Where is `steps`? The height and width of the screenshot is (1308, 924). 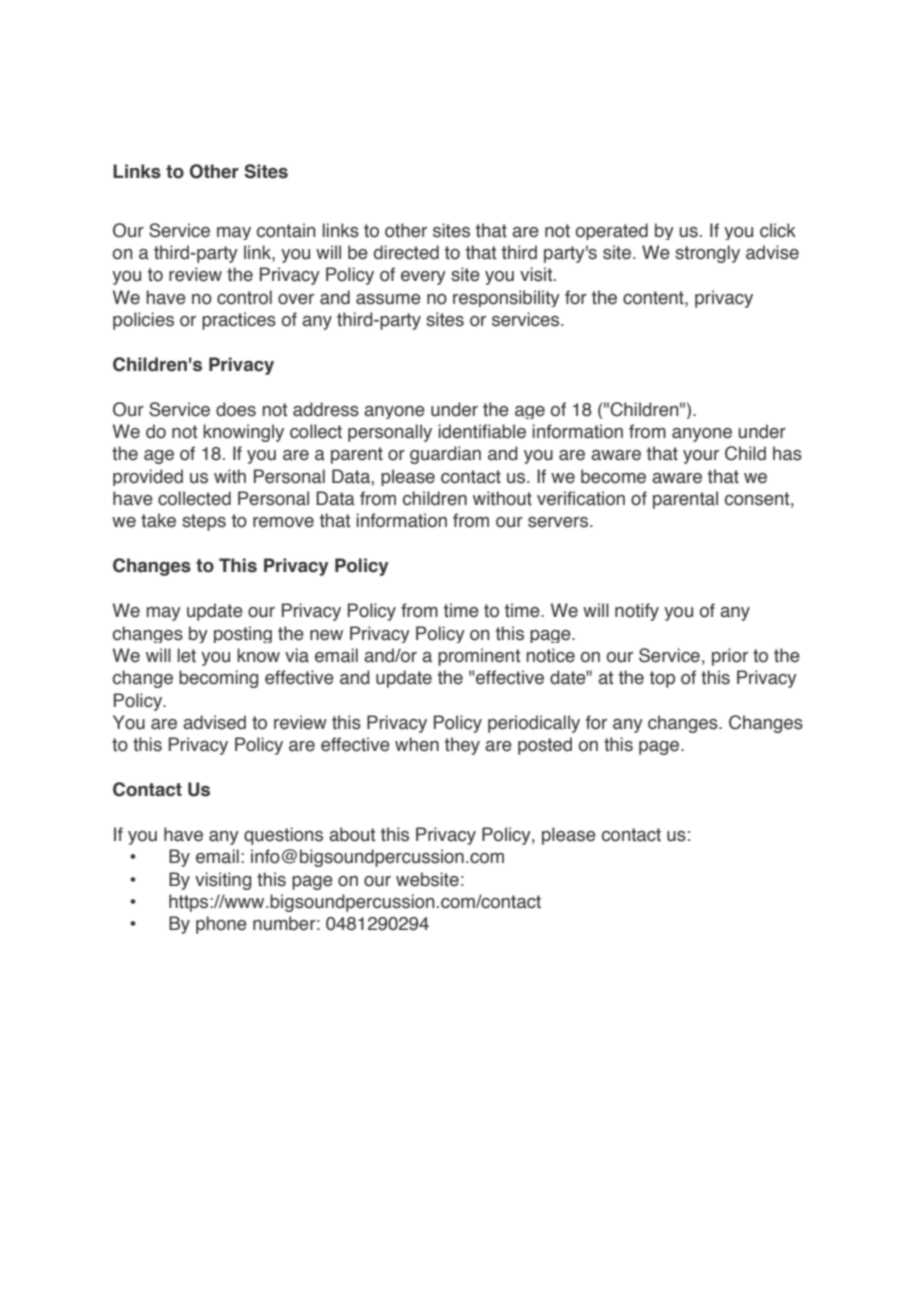 steps is located at coordinates (204, 522).
